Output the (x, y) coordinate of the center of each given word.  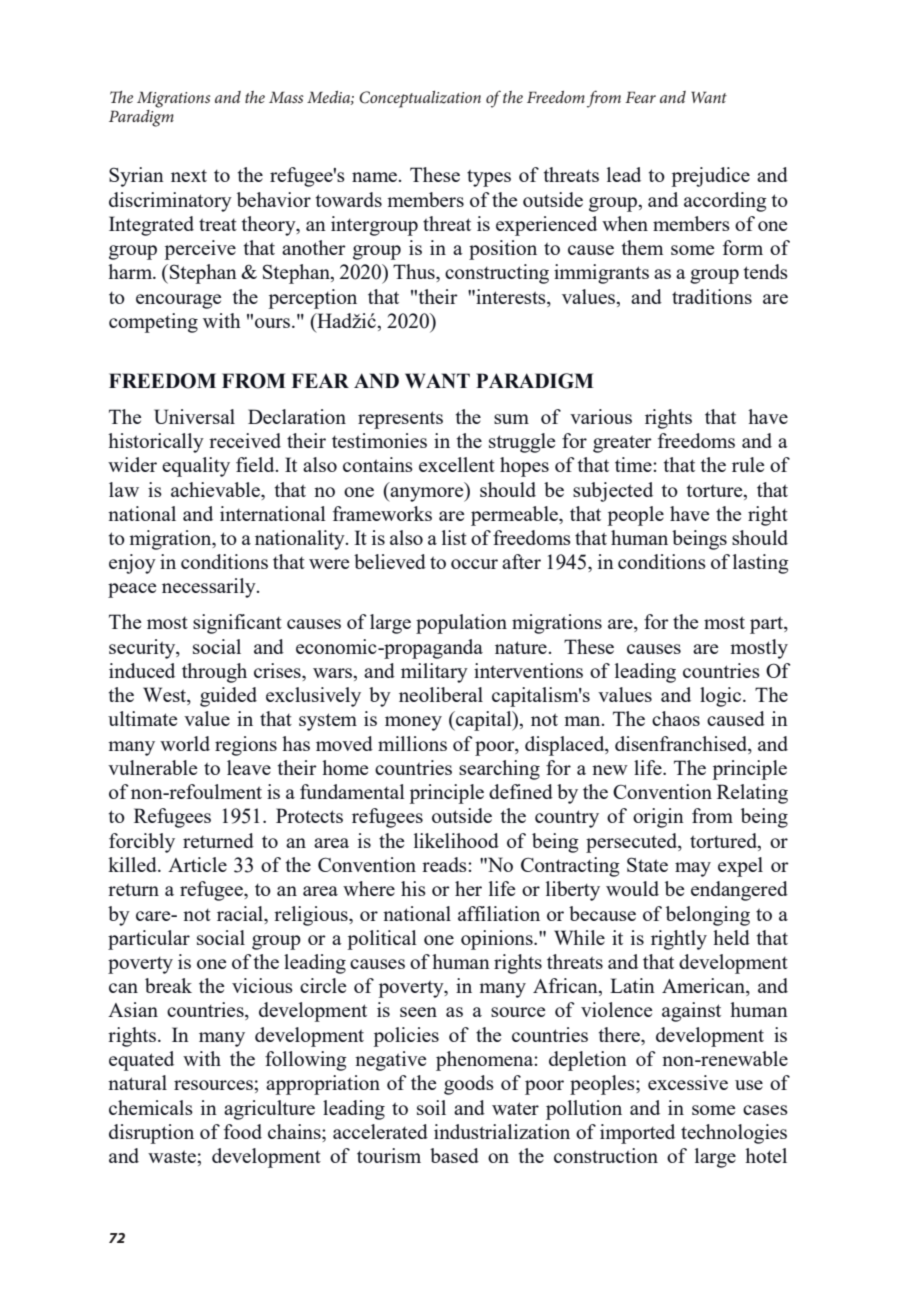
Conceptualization (420, 99)
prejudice (711, 177)
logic (722, 697)
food (243, 1131)
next (189, 176)
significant (237, 624)
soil (431, 1107)
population (461, 624)
